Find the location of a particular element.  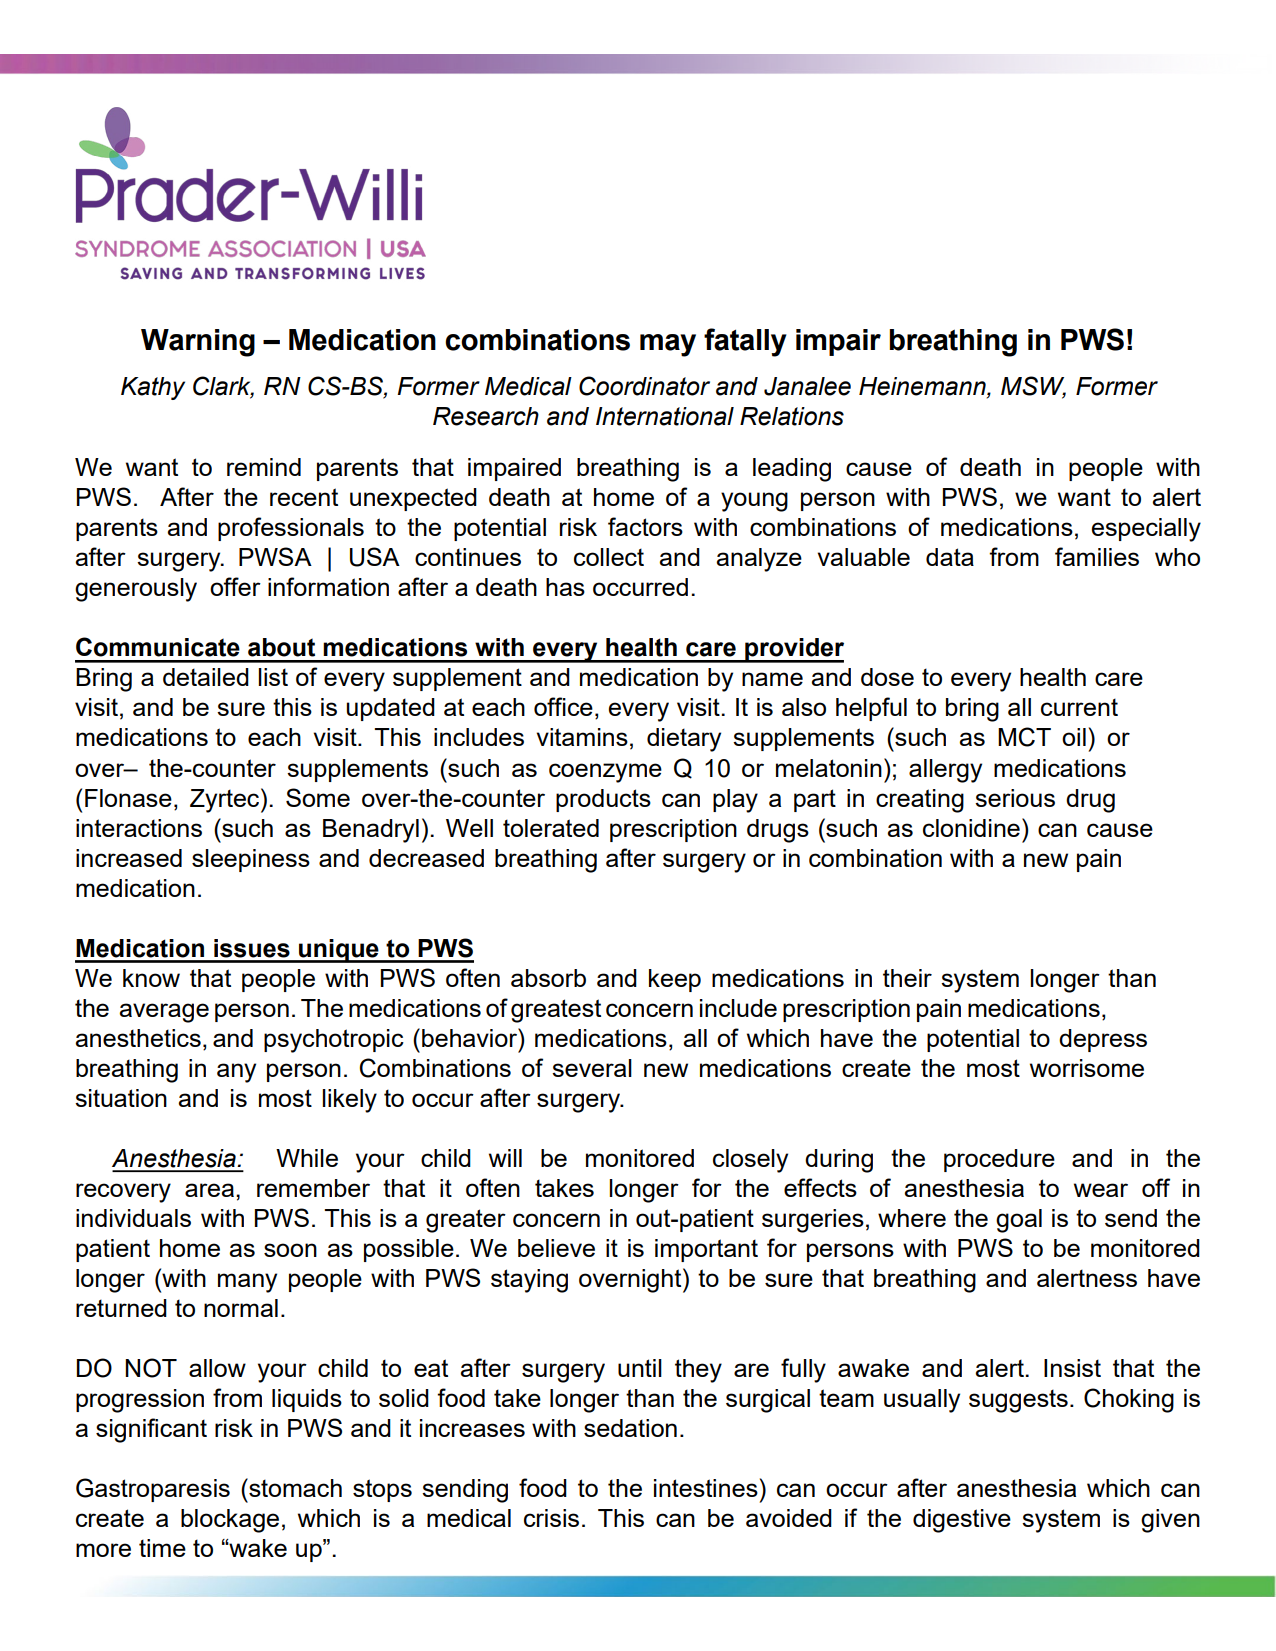

closely is located at coordinates (750, 1161).
